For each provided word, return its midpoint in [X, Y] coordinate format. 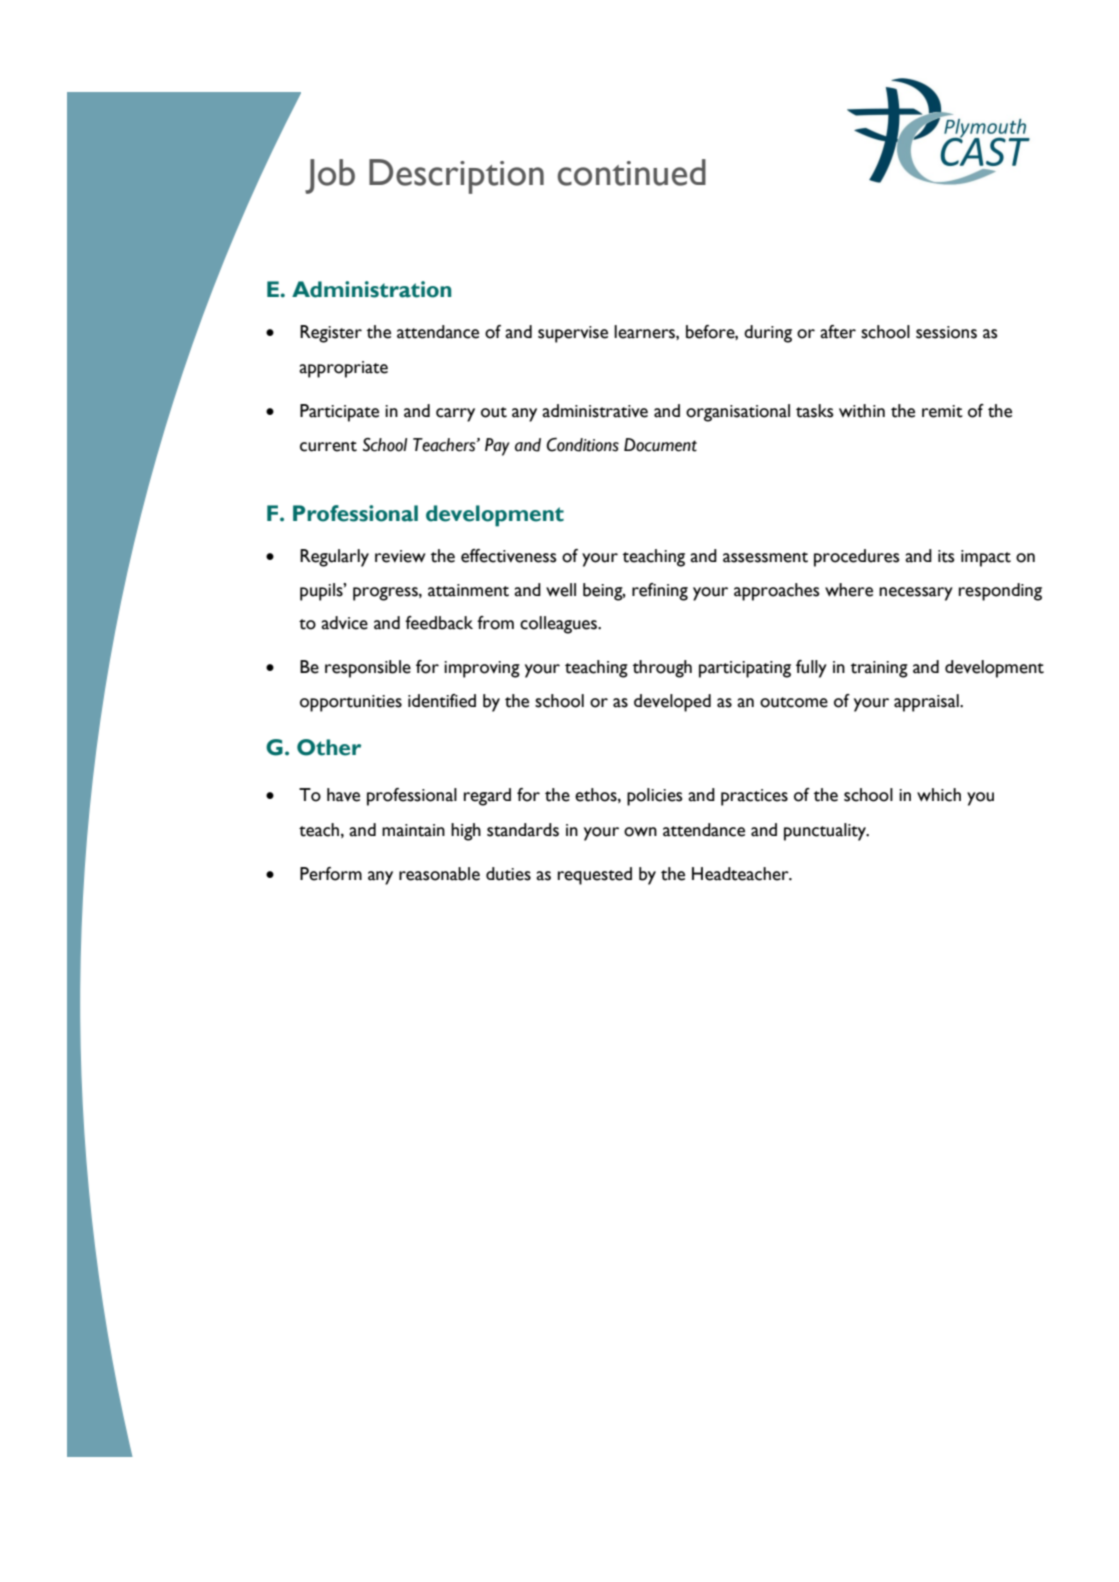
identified [442, 701]
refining [660, 592]
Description [456, 176]
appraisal [927, 703]
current [328, 446]
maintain [413, 830]
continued [631, 172]
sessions [946, 332]
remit [942, 411]
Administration [371, 289]
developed [672, 703]
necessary [916, 594]
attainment [468, 590]
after [838, 332]
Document [660, 445]
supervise [573, 334]
